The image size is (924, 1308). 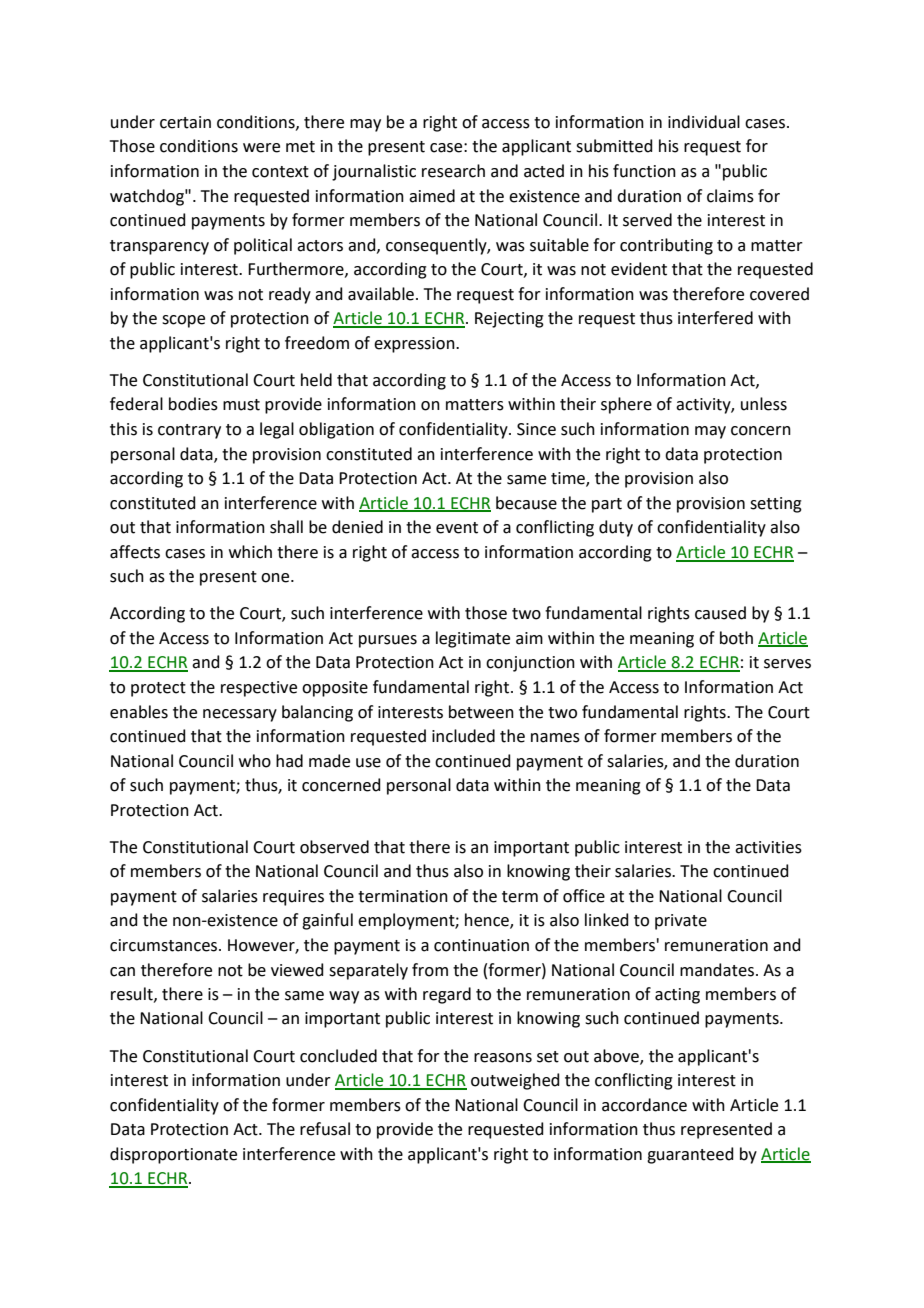 What do you see at coordinates (690, 1155) in the document?
I see `guaranteed` at bounding box center [690, 1155].
